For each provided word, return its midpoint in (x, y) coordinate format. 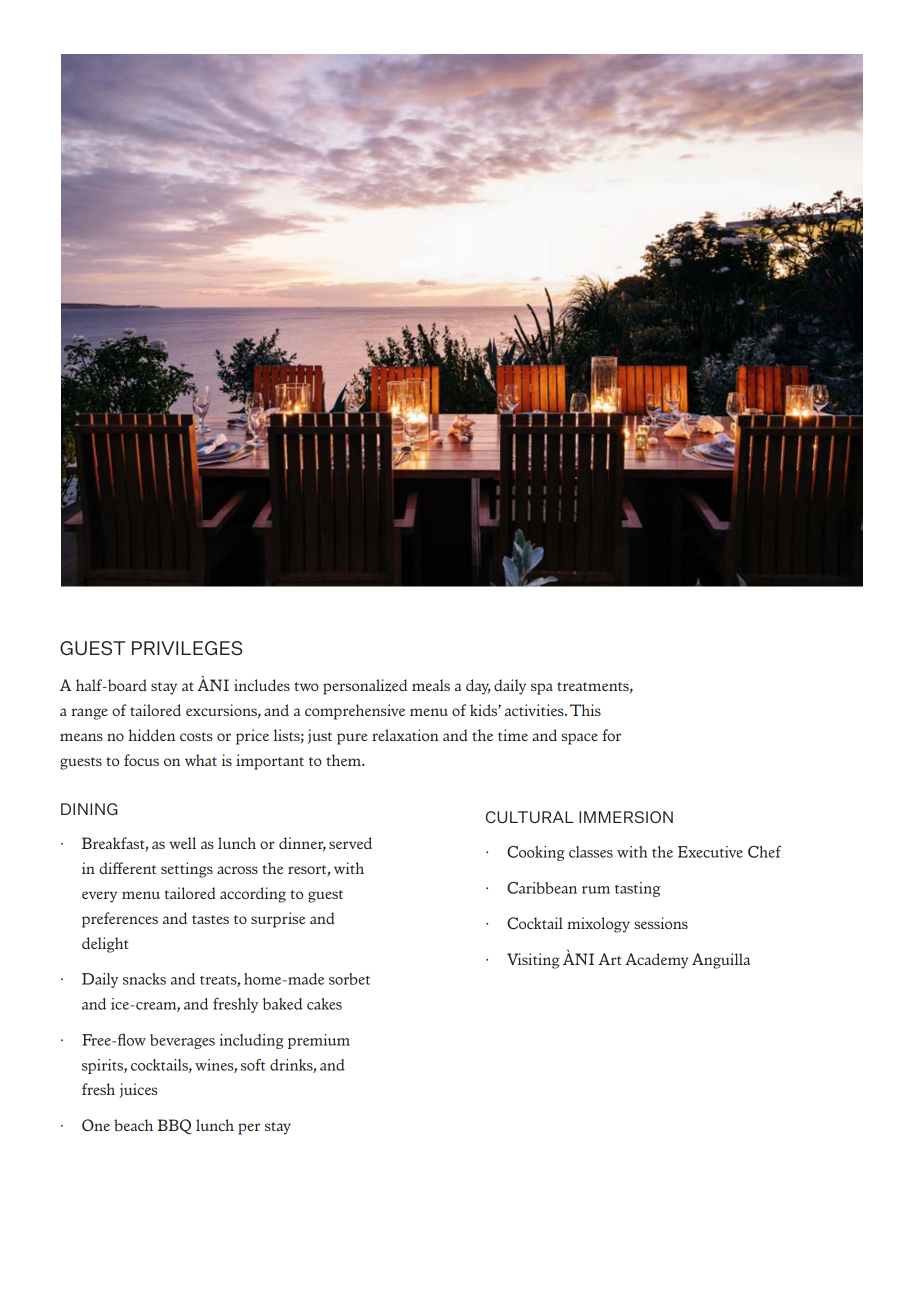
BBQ (174, 1126)
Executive (710, 852)
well (182, 843)
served (350, 843)
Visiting (533, 961)
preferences (120, 920)
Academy (656, 961)
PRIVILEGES (187, 648)
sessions (661, 923)
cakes (324, 1004)
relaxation (405, 735)
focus (141, 760)
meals (431, 685)
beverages (182, 1041)
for (611, 735)
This (585, 710)
